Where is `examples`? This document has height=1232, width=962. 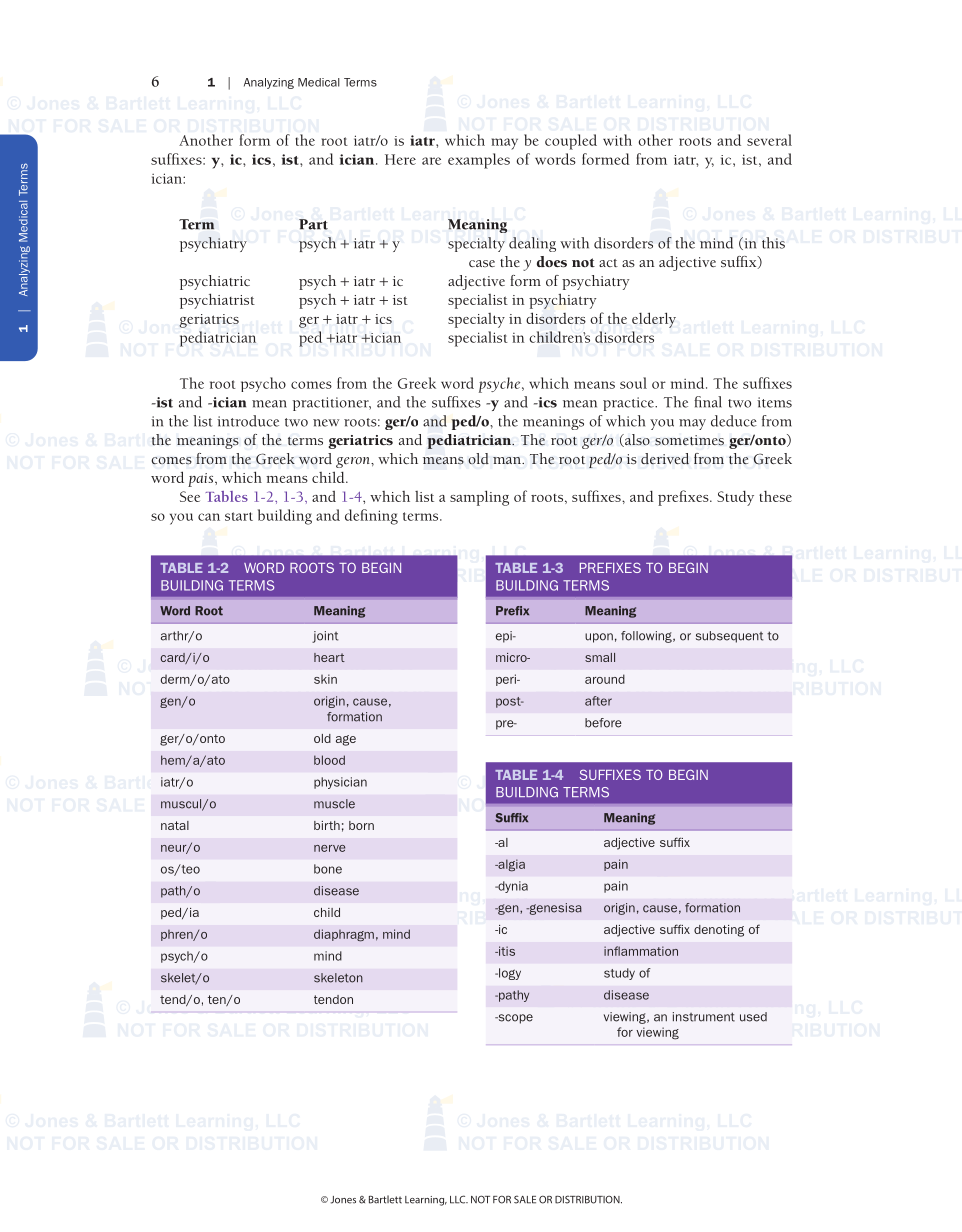
examples is located at coordinates (479, 161).
